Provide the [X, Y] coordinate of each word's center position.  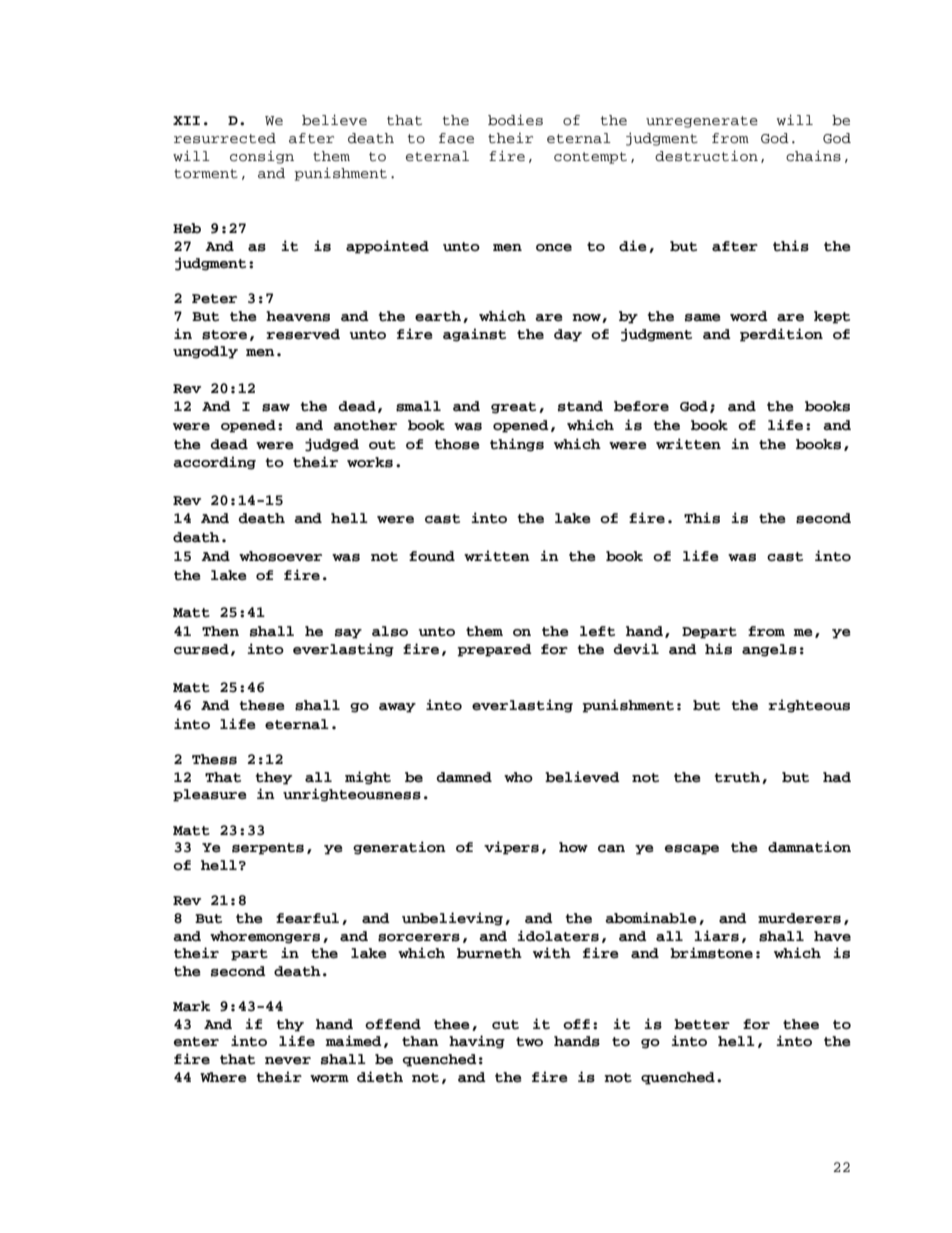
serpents [268, 849]
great [513, 408]
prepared [494, 650]
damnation [809, 847]
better [702, 1024]
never [288, 1061]
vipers [511, 848]
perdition [781, 335]
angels [769, 650]
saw [276, 408]
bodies [515, 120]
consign [262, 157]
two [529, 1042]
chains [813, 156]
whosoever [280, 556]
